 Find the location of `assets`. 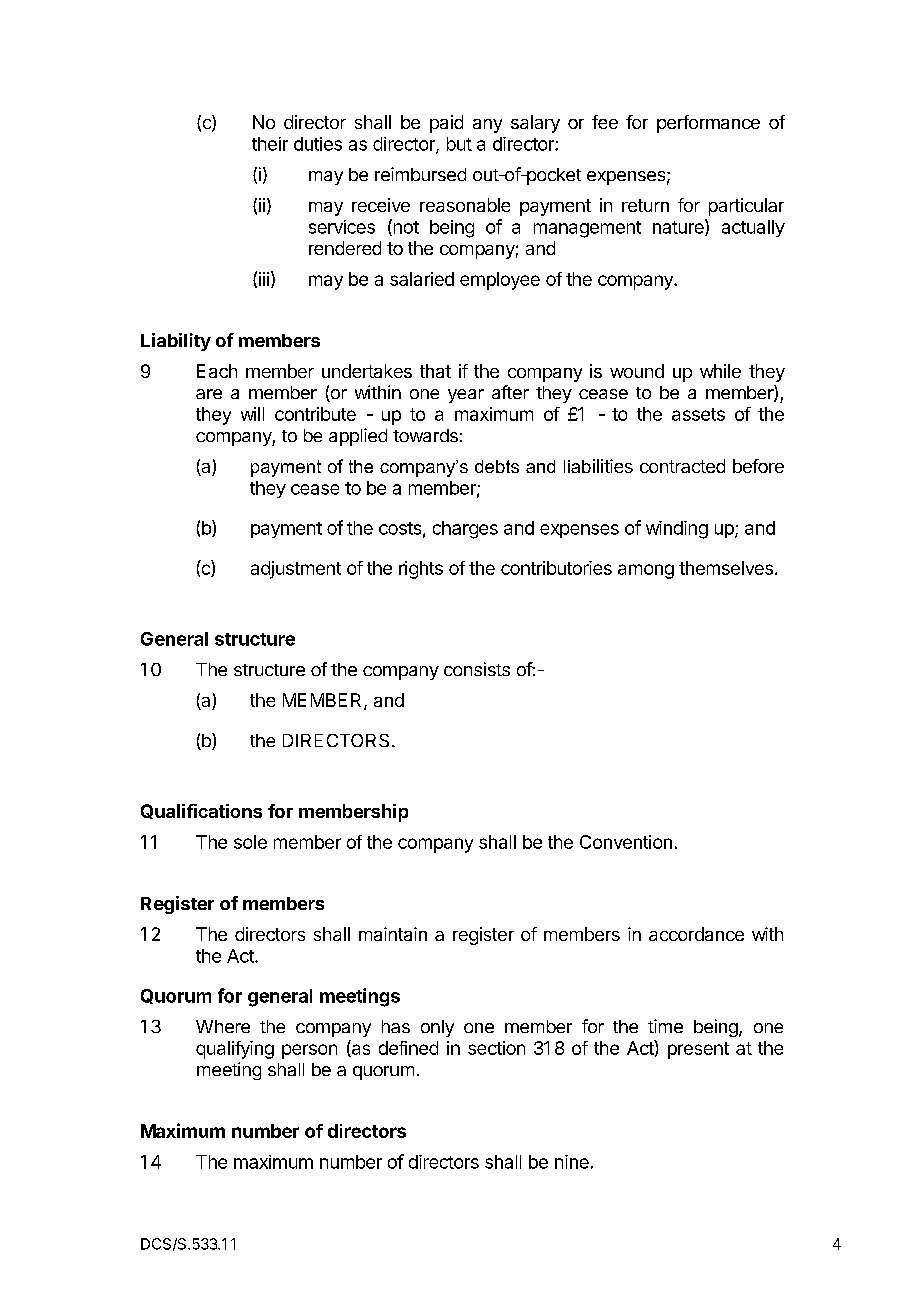

assets is located at coordinates (698, 414).
